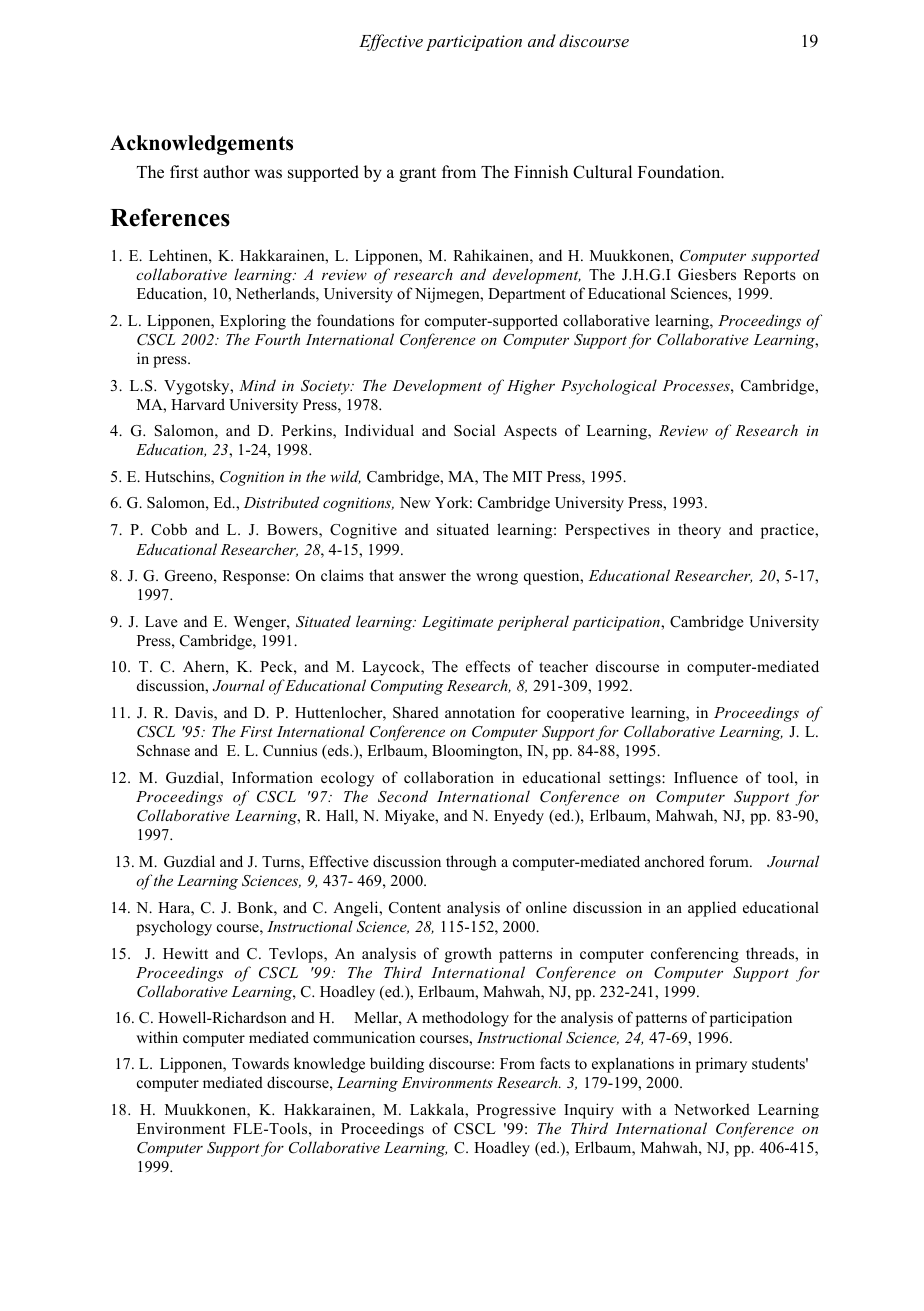  What do you see at coordinates (516, 1111) in the image?
I see `Progressive` at bounding box center [516, 1111].
